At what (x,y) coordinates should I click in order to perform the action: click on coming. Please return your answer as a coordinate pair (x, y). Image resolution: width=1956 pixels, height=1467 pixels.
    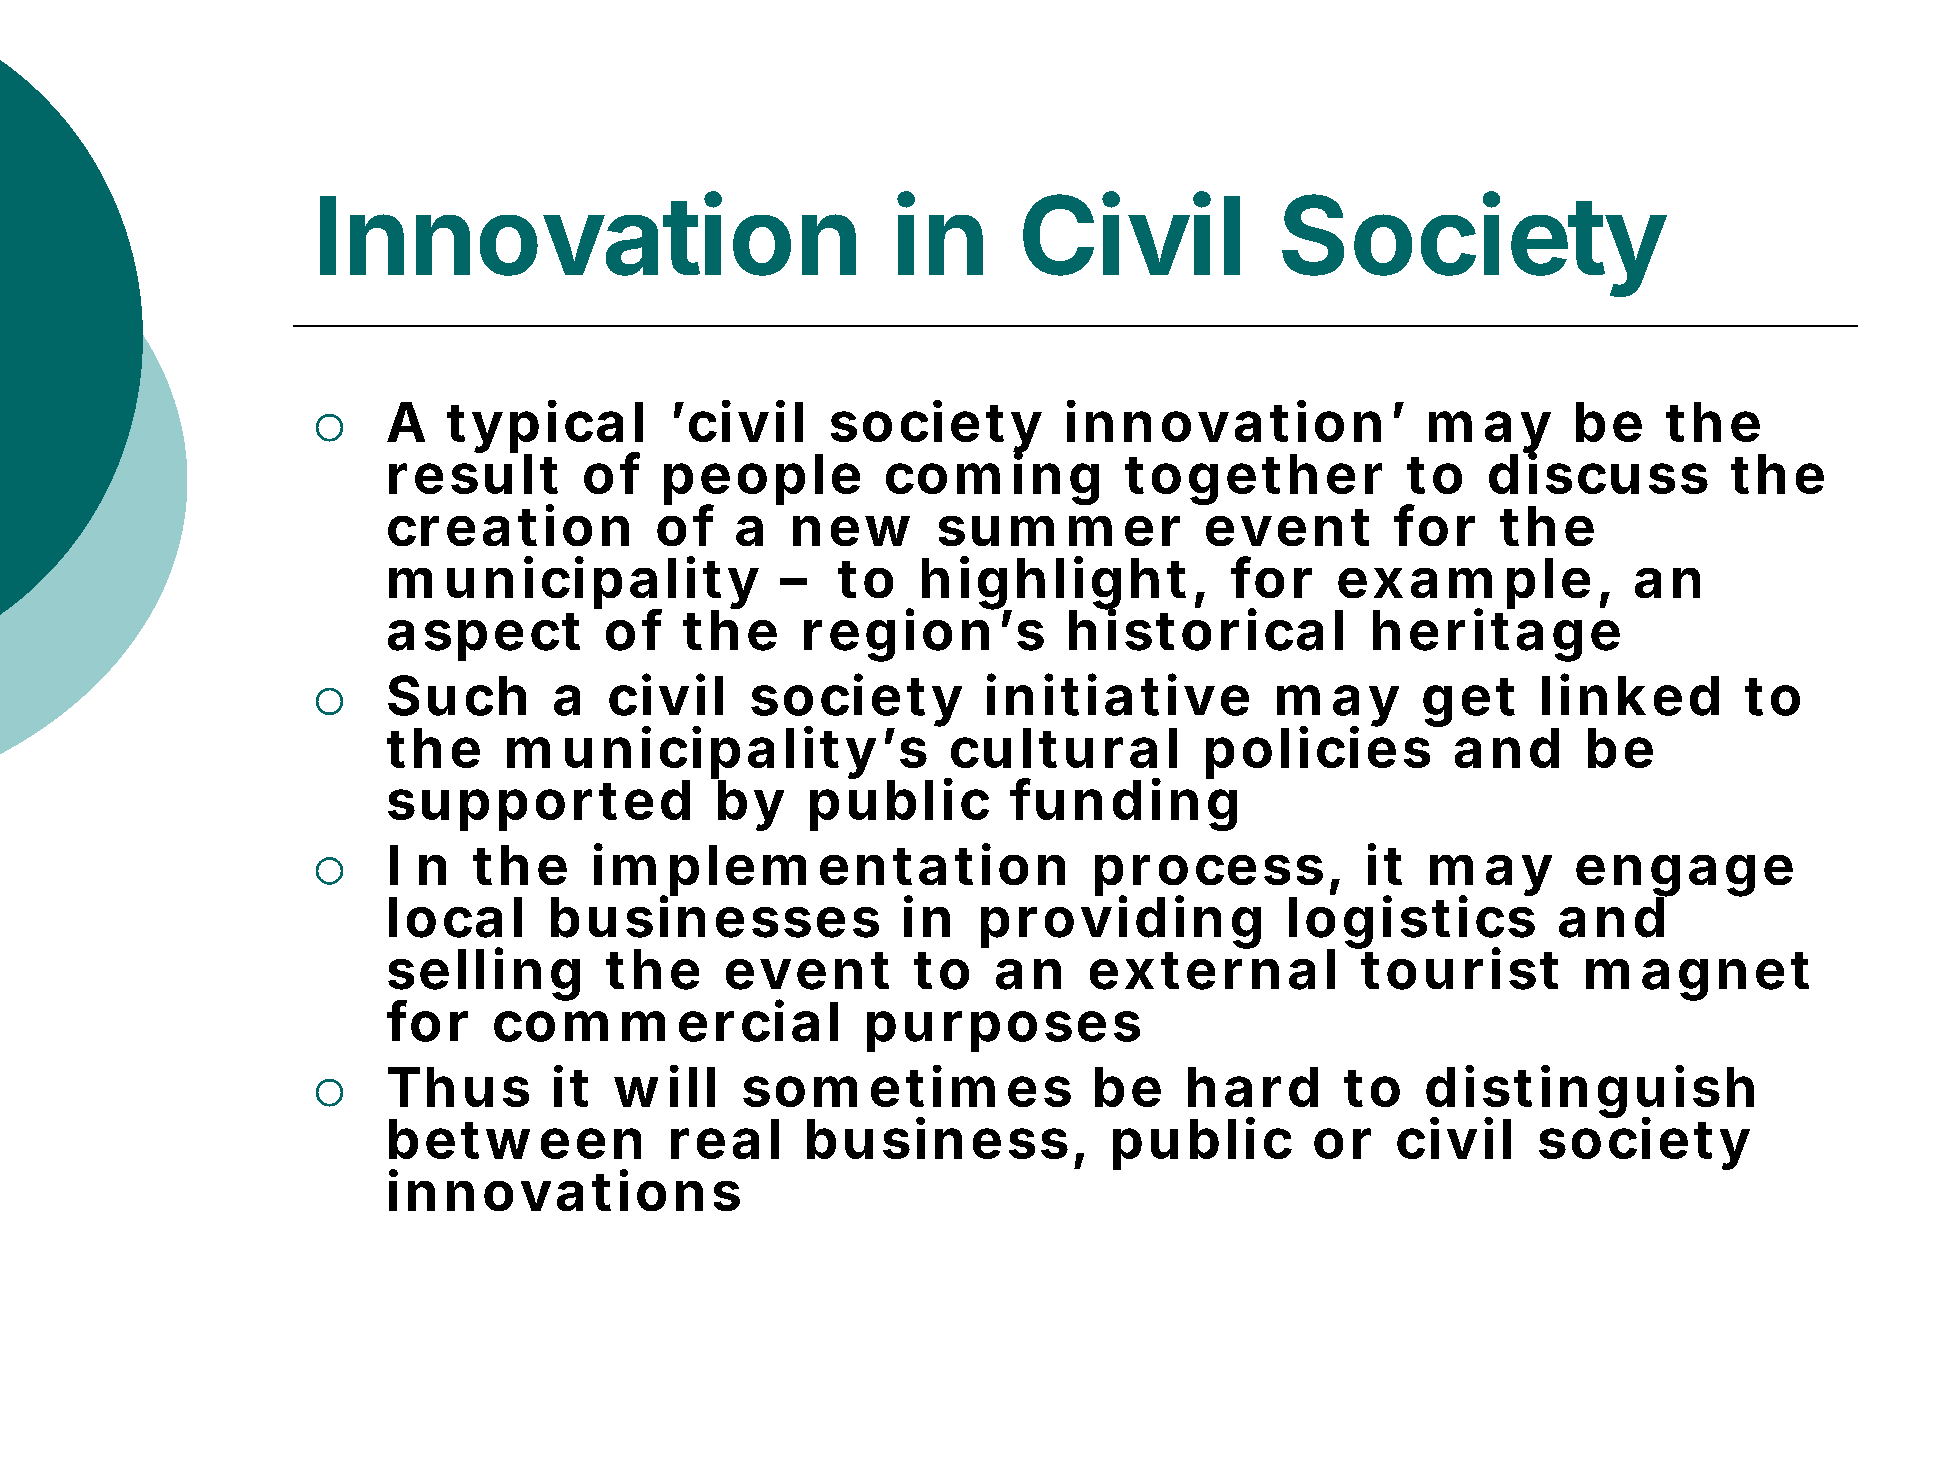
    Looking at the image, I should click on (992, 478).
